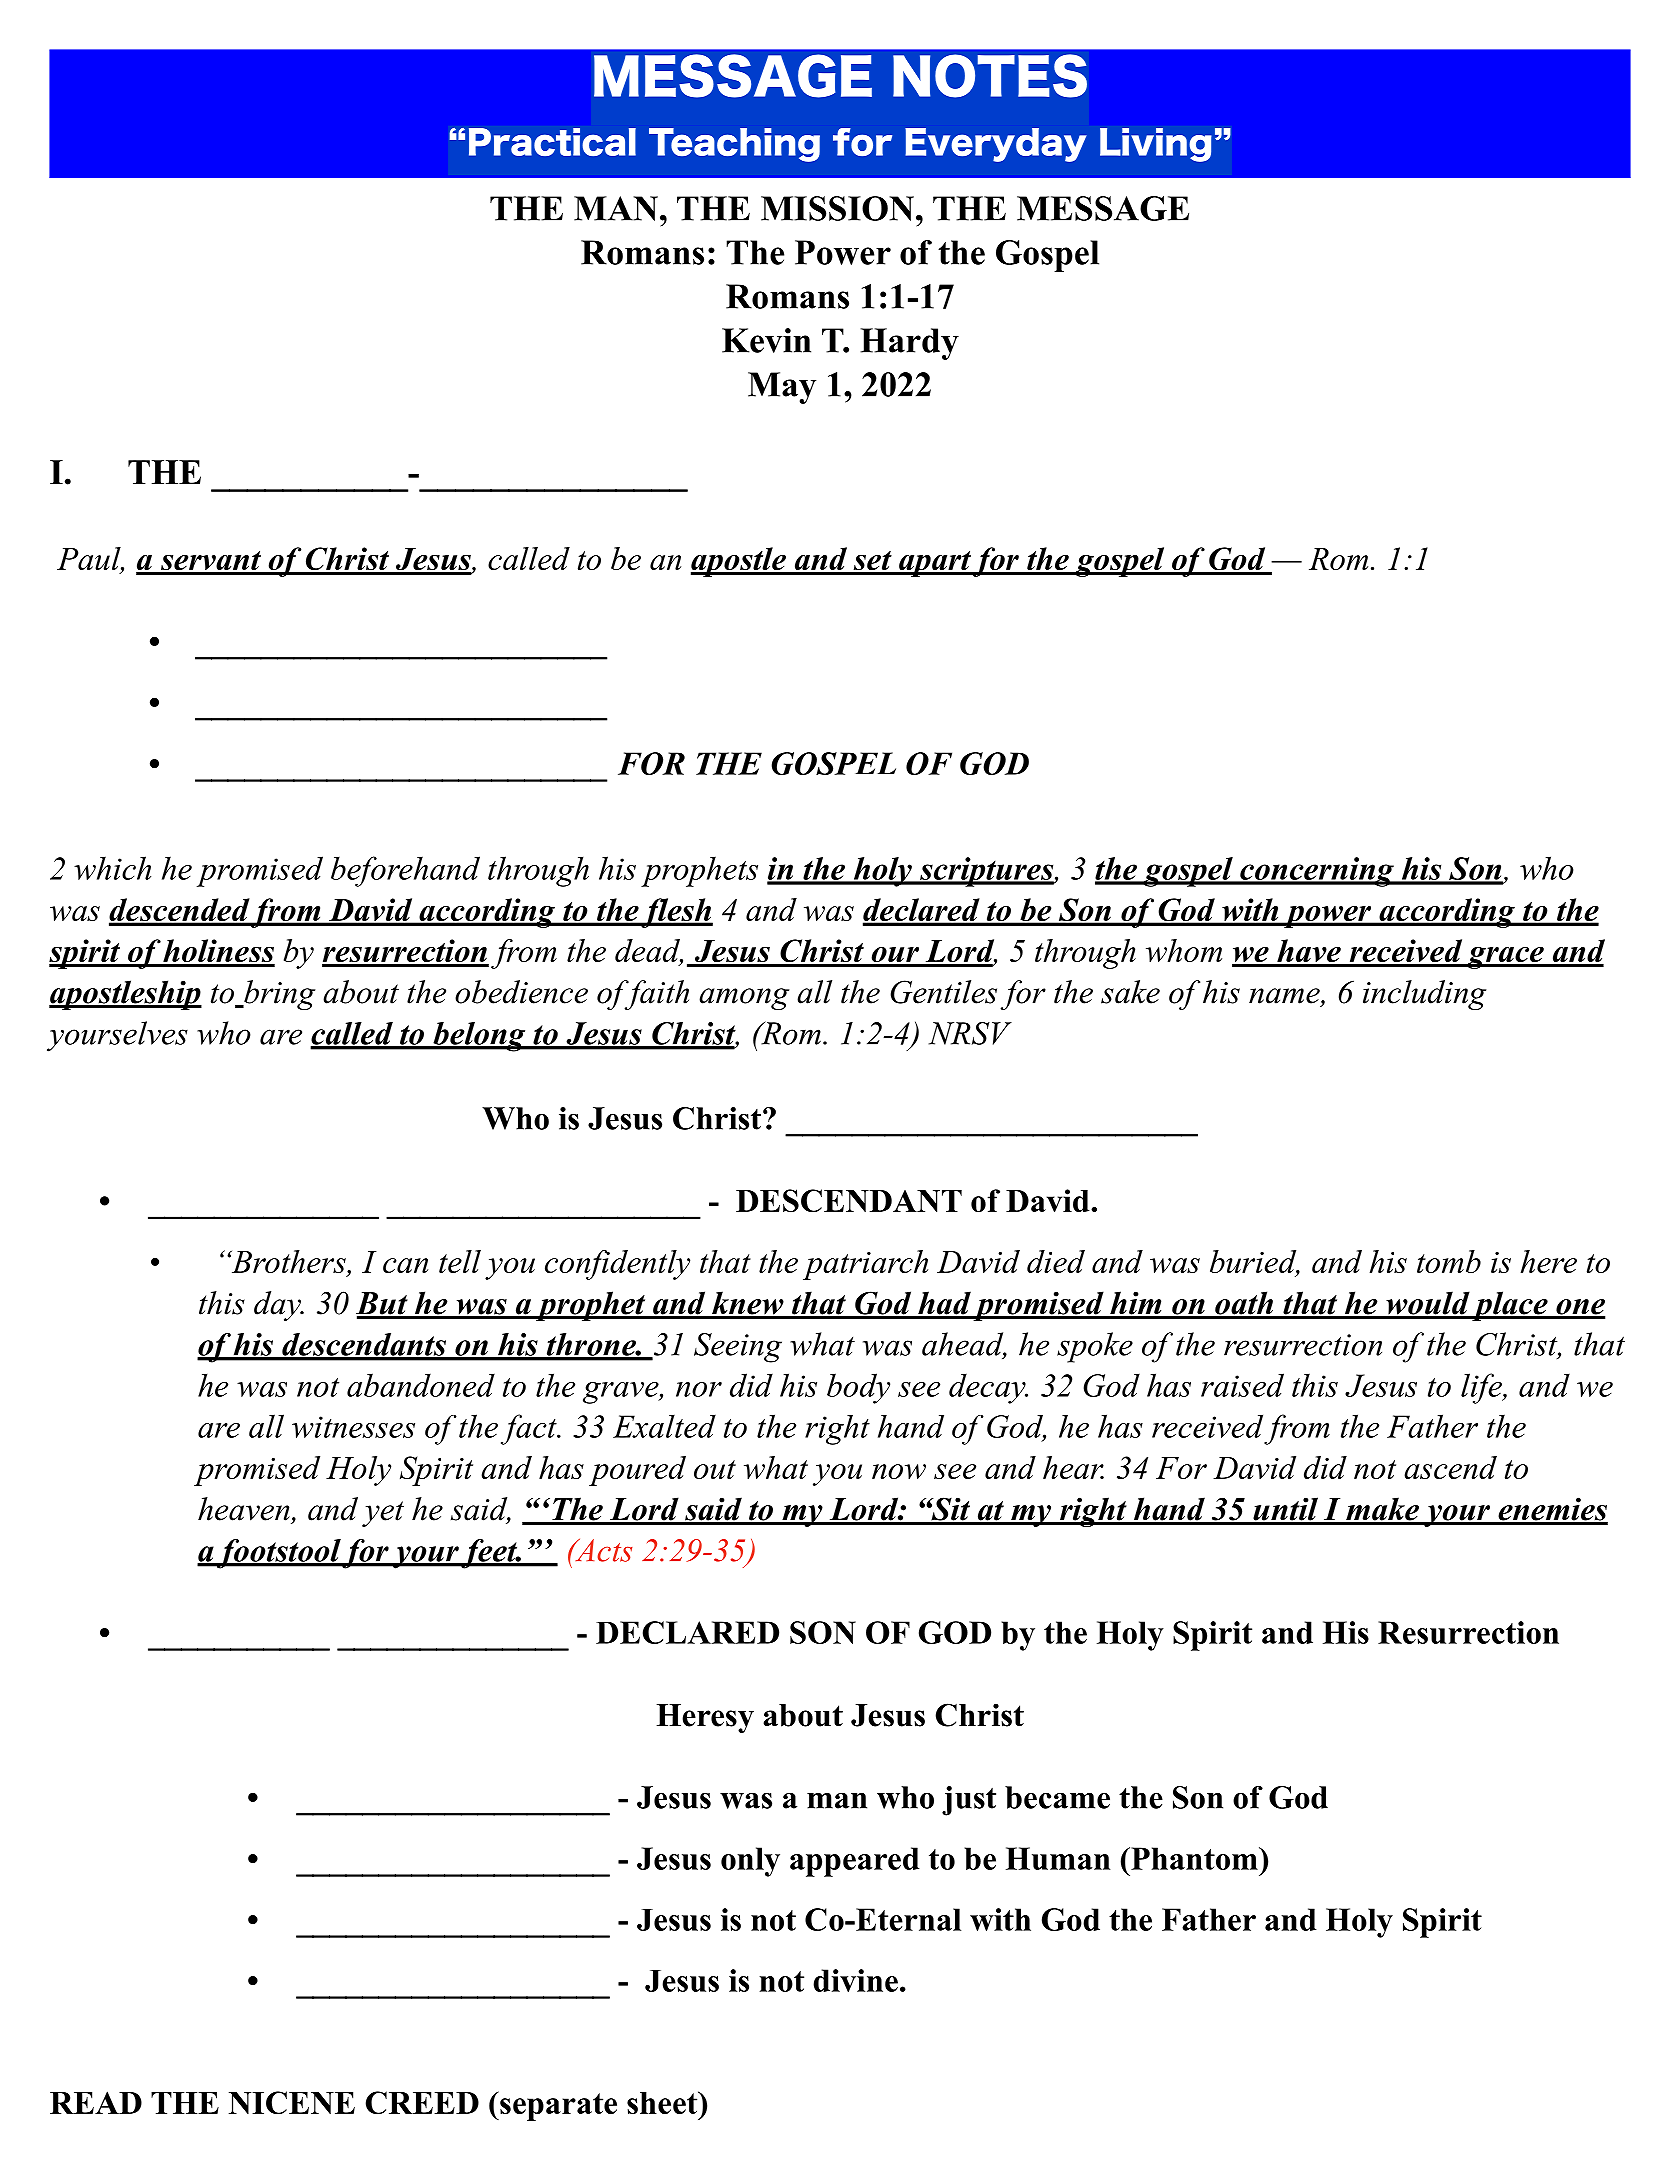 This screenshot has width=1680, height=2175. Describe the element at coordinates (934, 564) in the screenshot. I see `apart` at that location.
